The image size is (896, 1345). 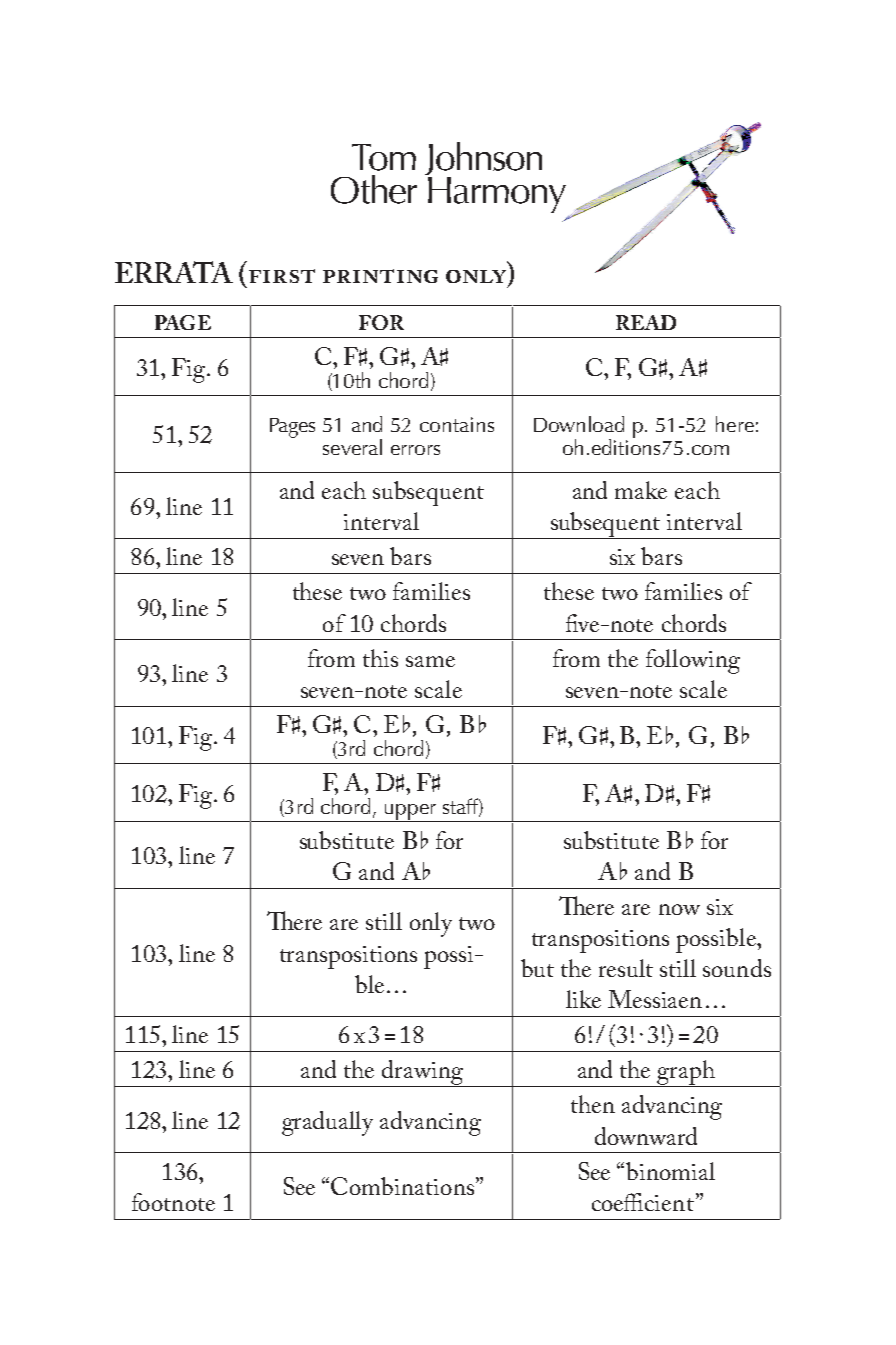 I want to click on READ, so click(x=646, y=322).
